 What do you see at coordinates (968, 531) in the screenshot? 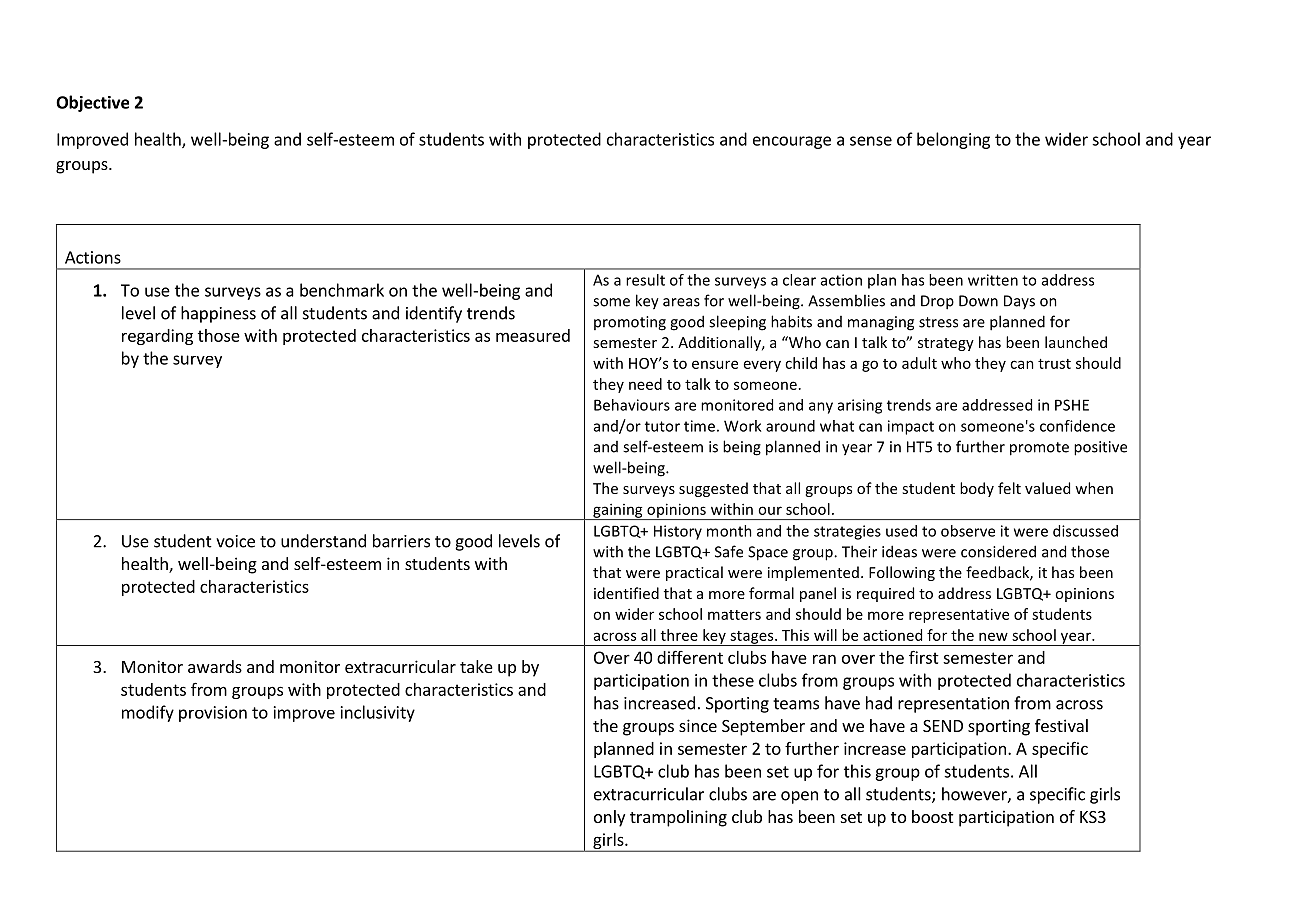
I see `observe` at bounding box center [968, 531].
